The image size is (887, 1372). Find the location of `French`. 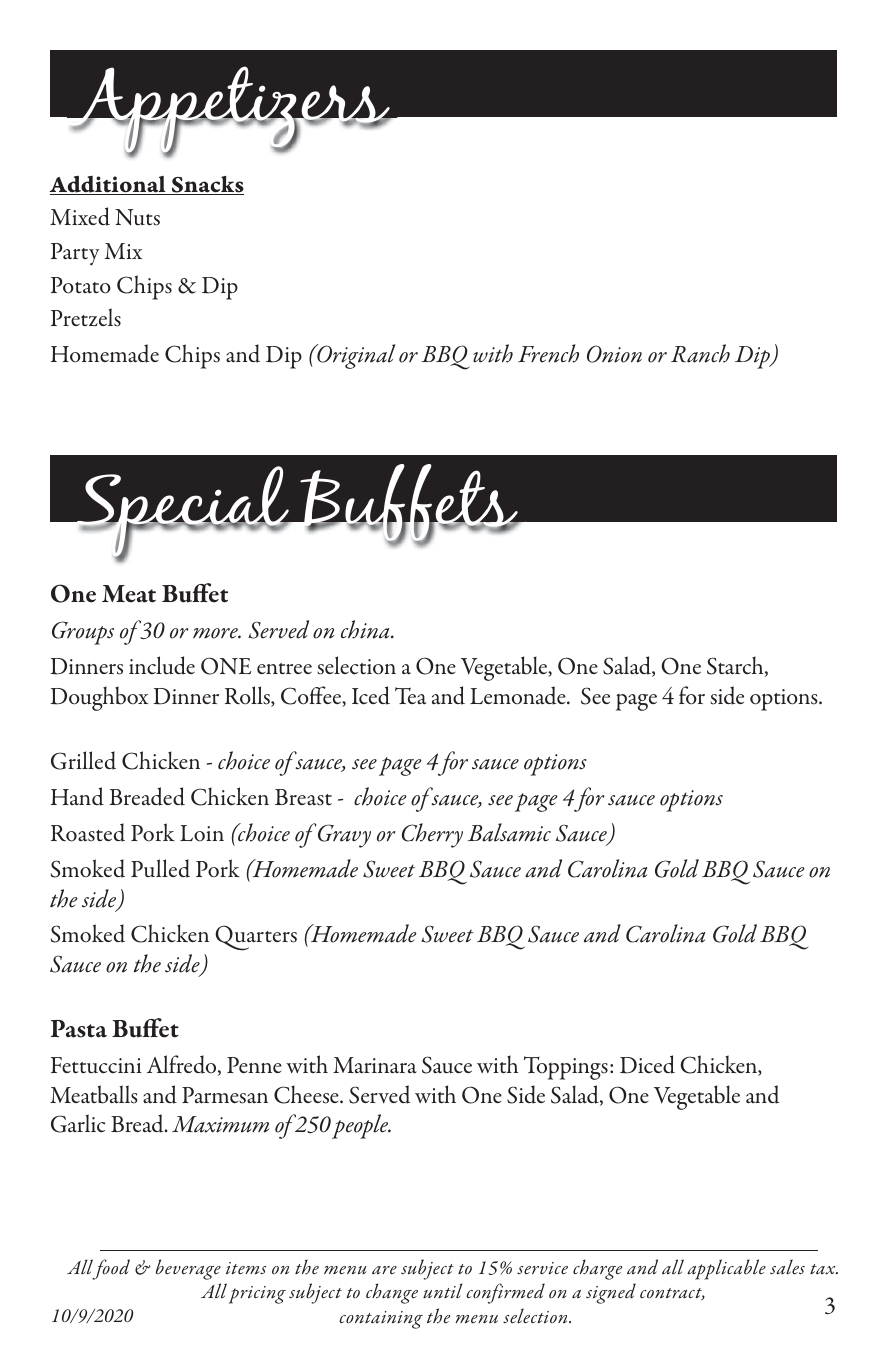

French is located at coordinates (548, 353).
